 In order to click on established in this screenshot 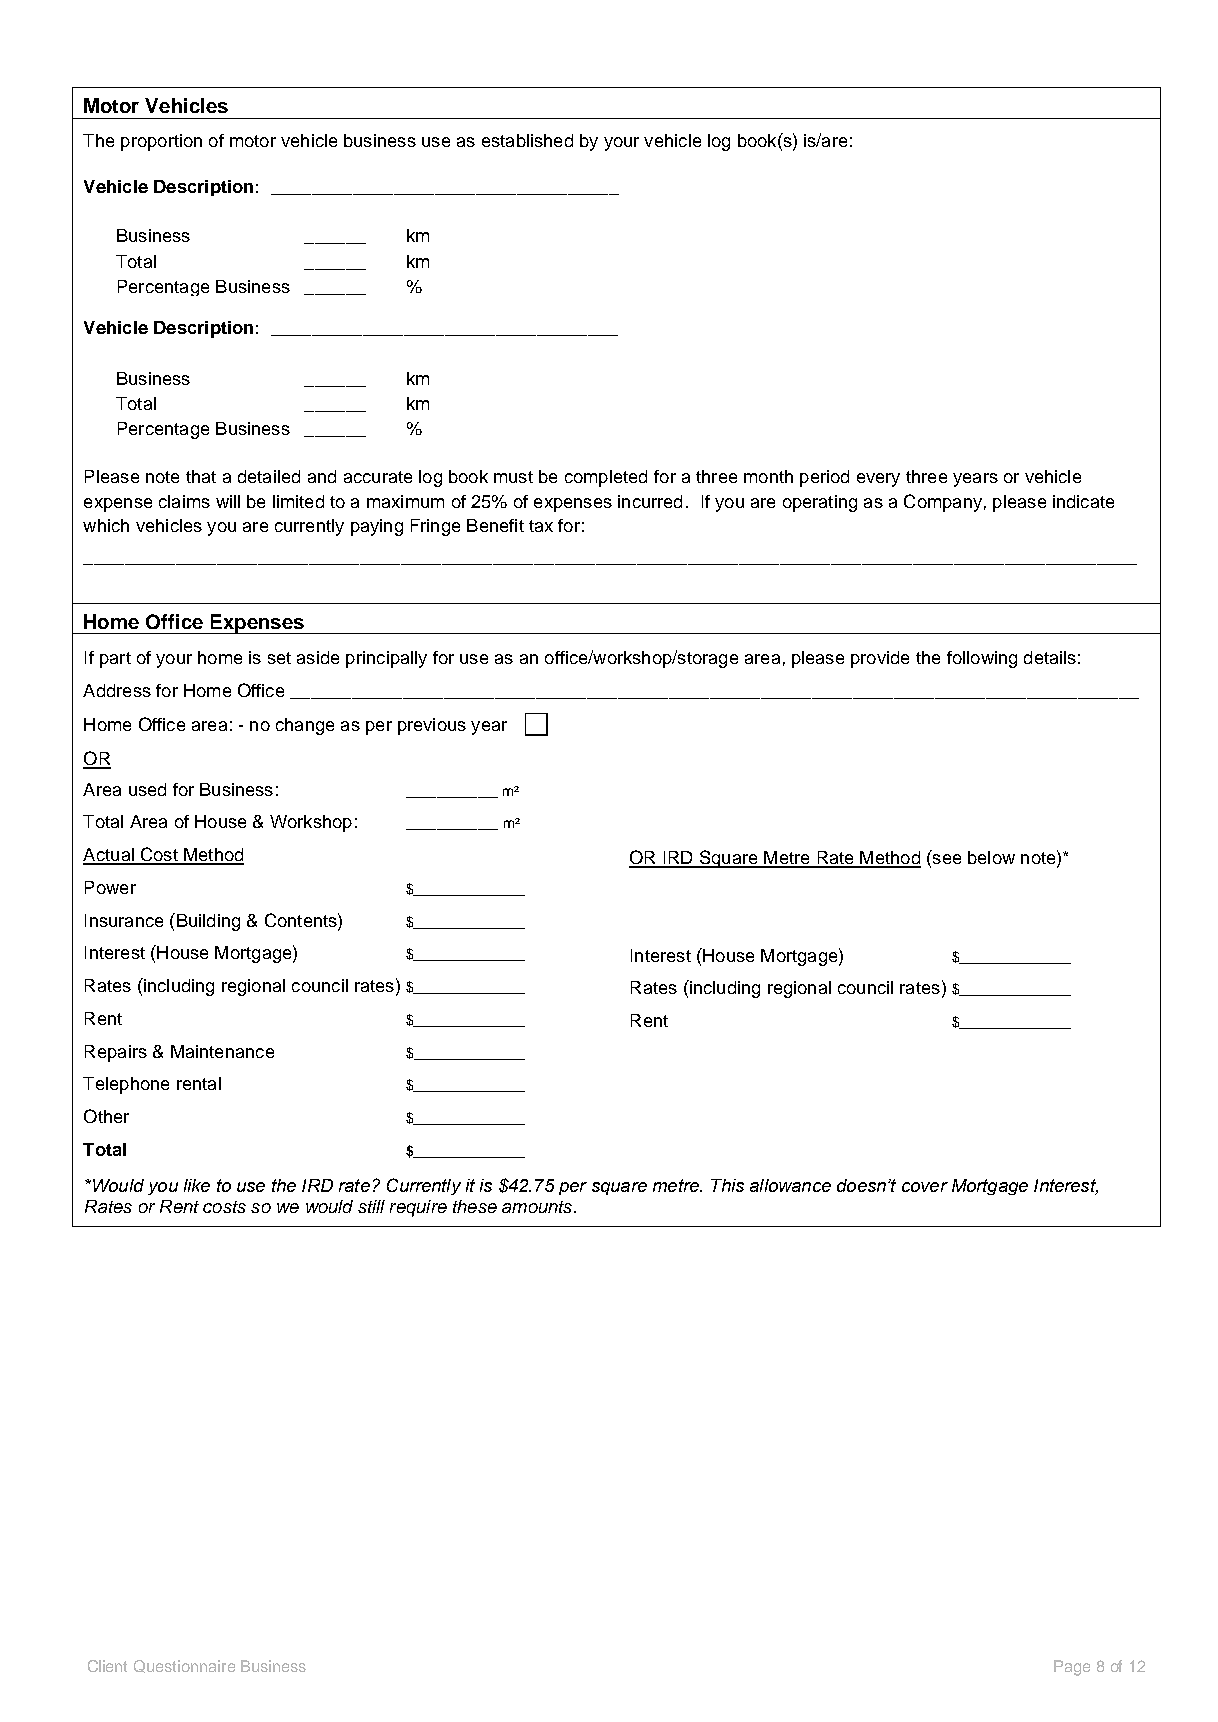, I will do `click(527, 140)`.
